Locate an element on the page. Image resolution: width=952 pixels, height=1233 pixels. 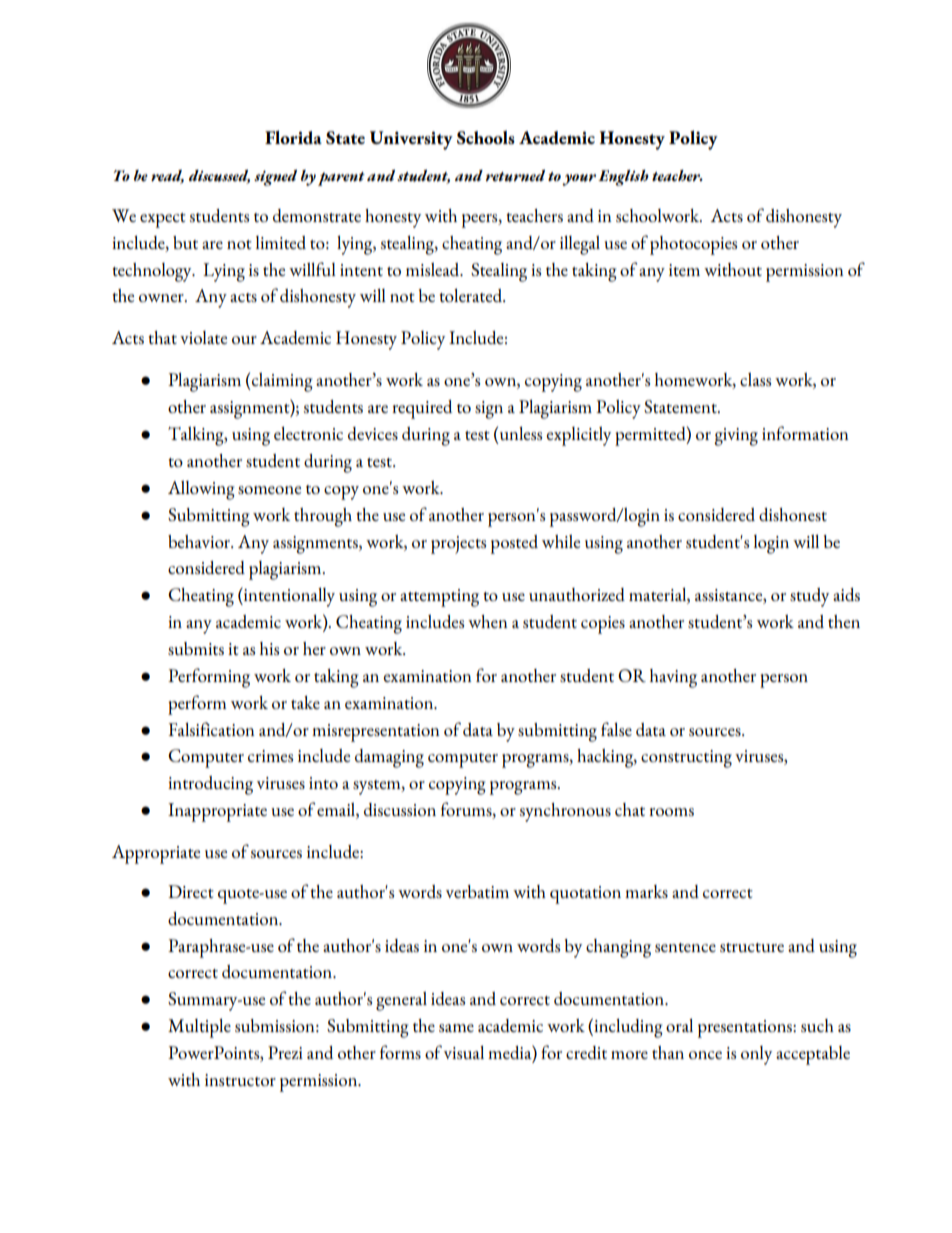
discussed is located at coordinates (219, 177).
